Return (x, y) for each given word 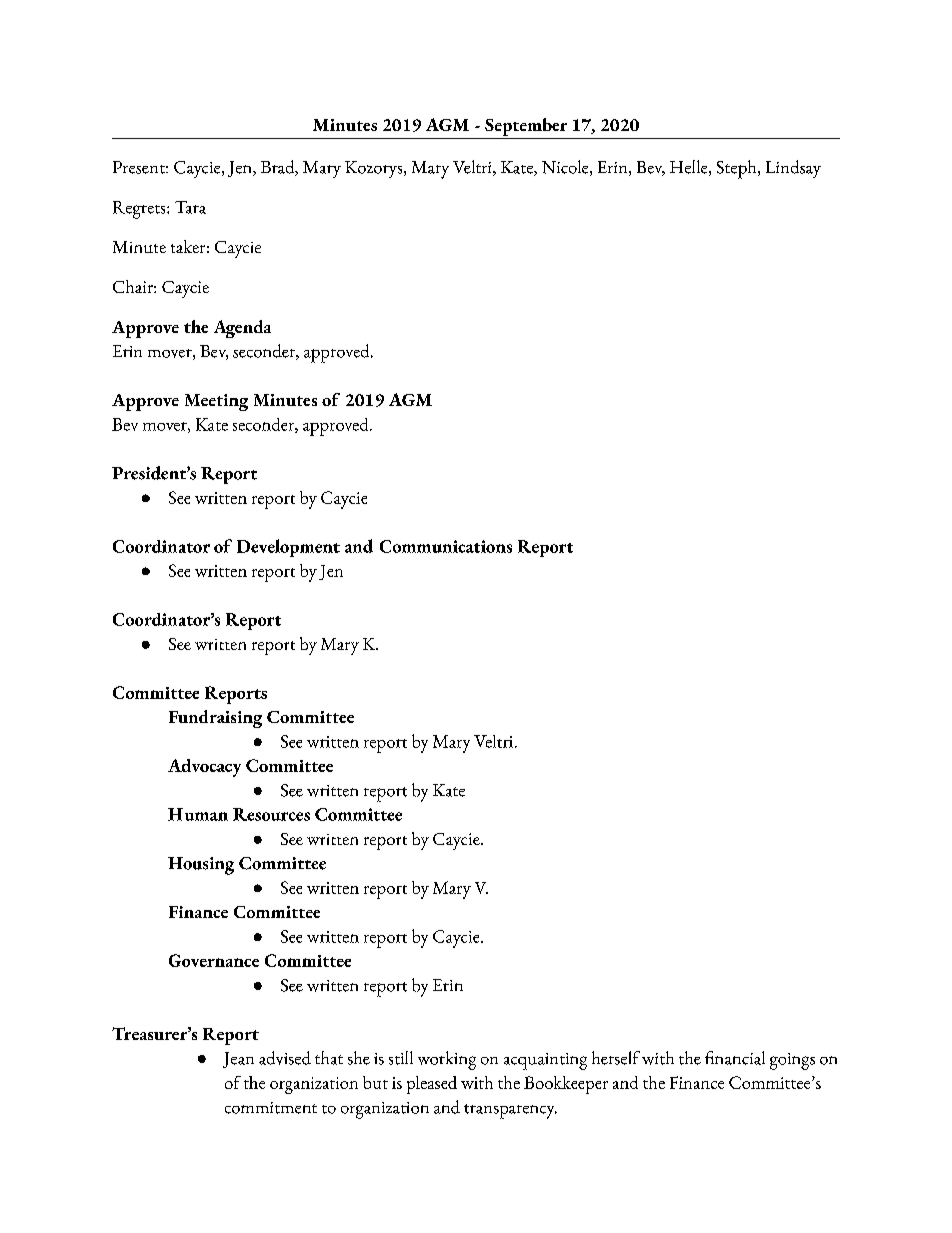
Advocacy (204, 768)
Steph (738, 169)
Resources (271, 814)
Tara (190, 207)
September (526, 127)
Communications (446, 546)
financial (735, 1058)
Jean (238, 1060)
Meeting (216, 402)
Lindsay (793, 169)
